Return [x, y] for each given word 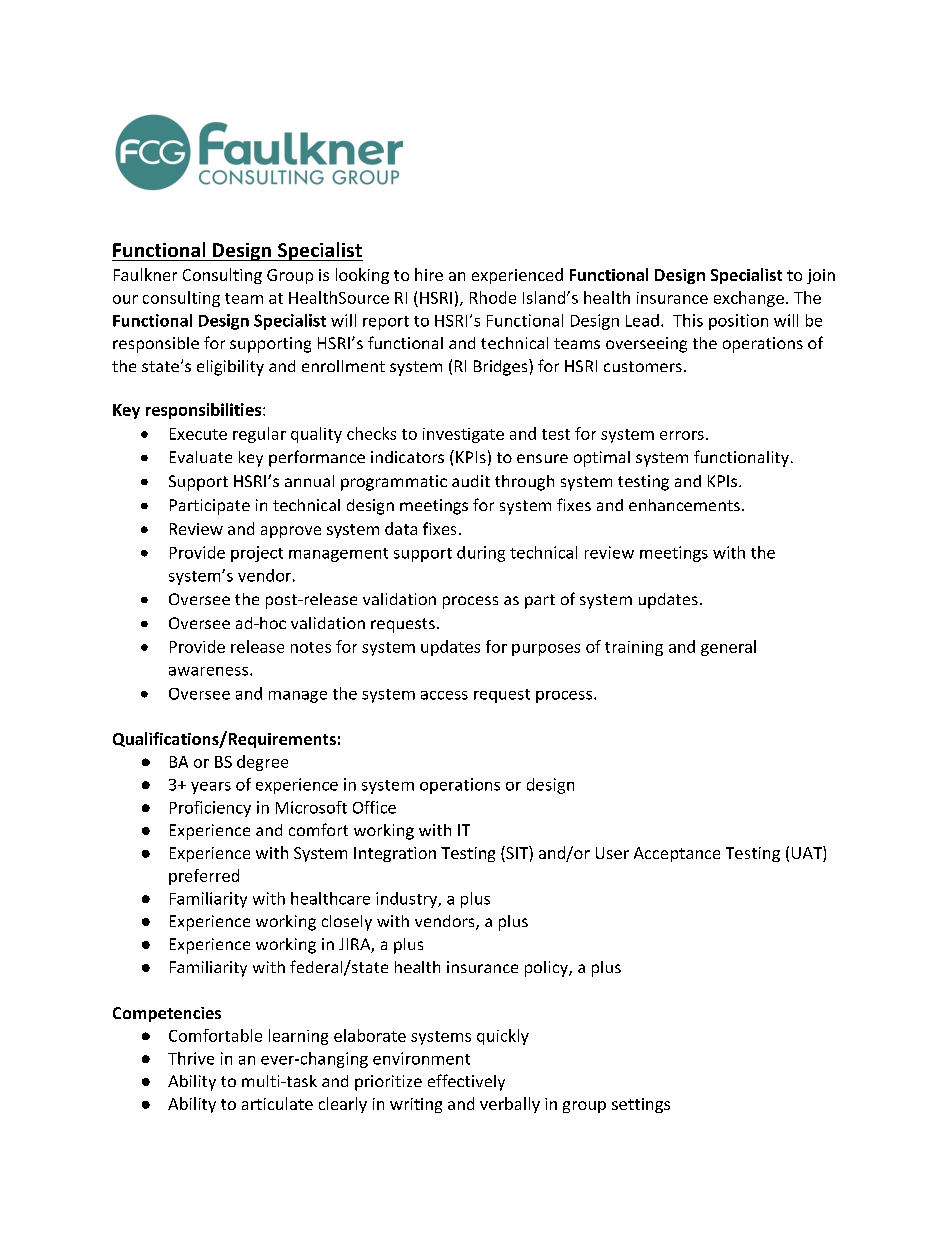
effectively [466, 1082]
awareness [210, 671]
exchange [749, 299]
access [444, 695]
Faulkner [145, 274]
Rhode [493, 297]
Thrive [191, 1058]
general [728, 648]
